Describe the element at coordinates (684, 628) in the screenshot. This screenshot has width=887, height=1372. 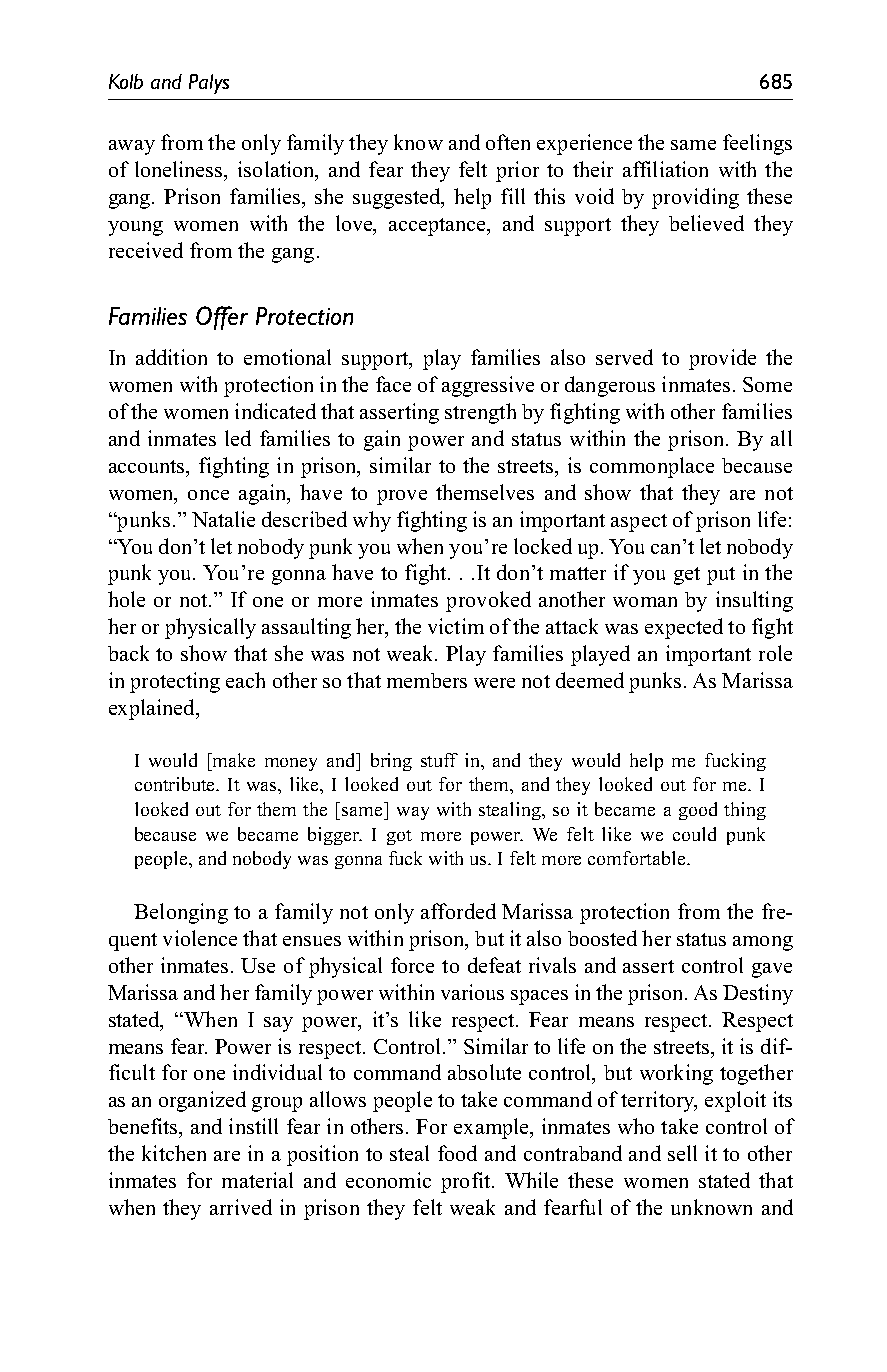
I see `expected` at that location.
